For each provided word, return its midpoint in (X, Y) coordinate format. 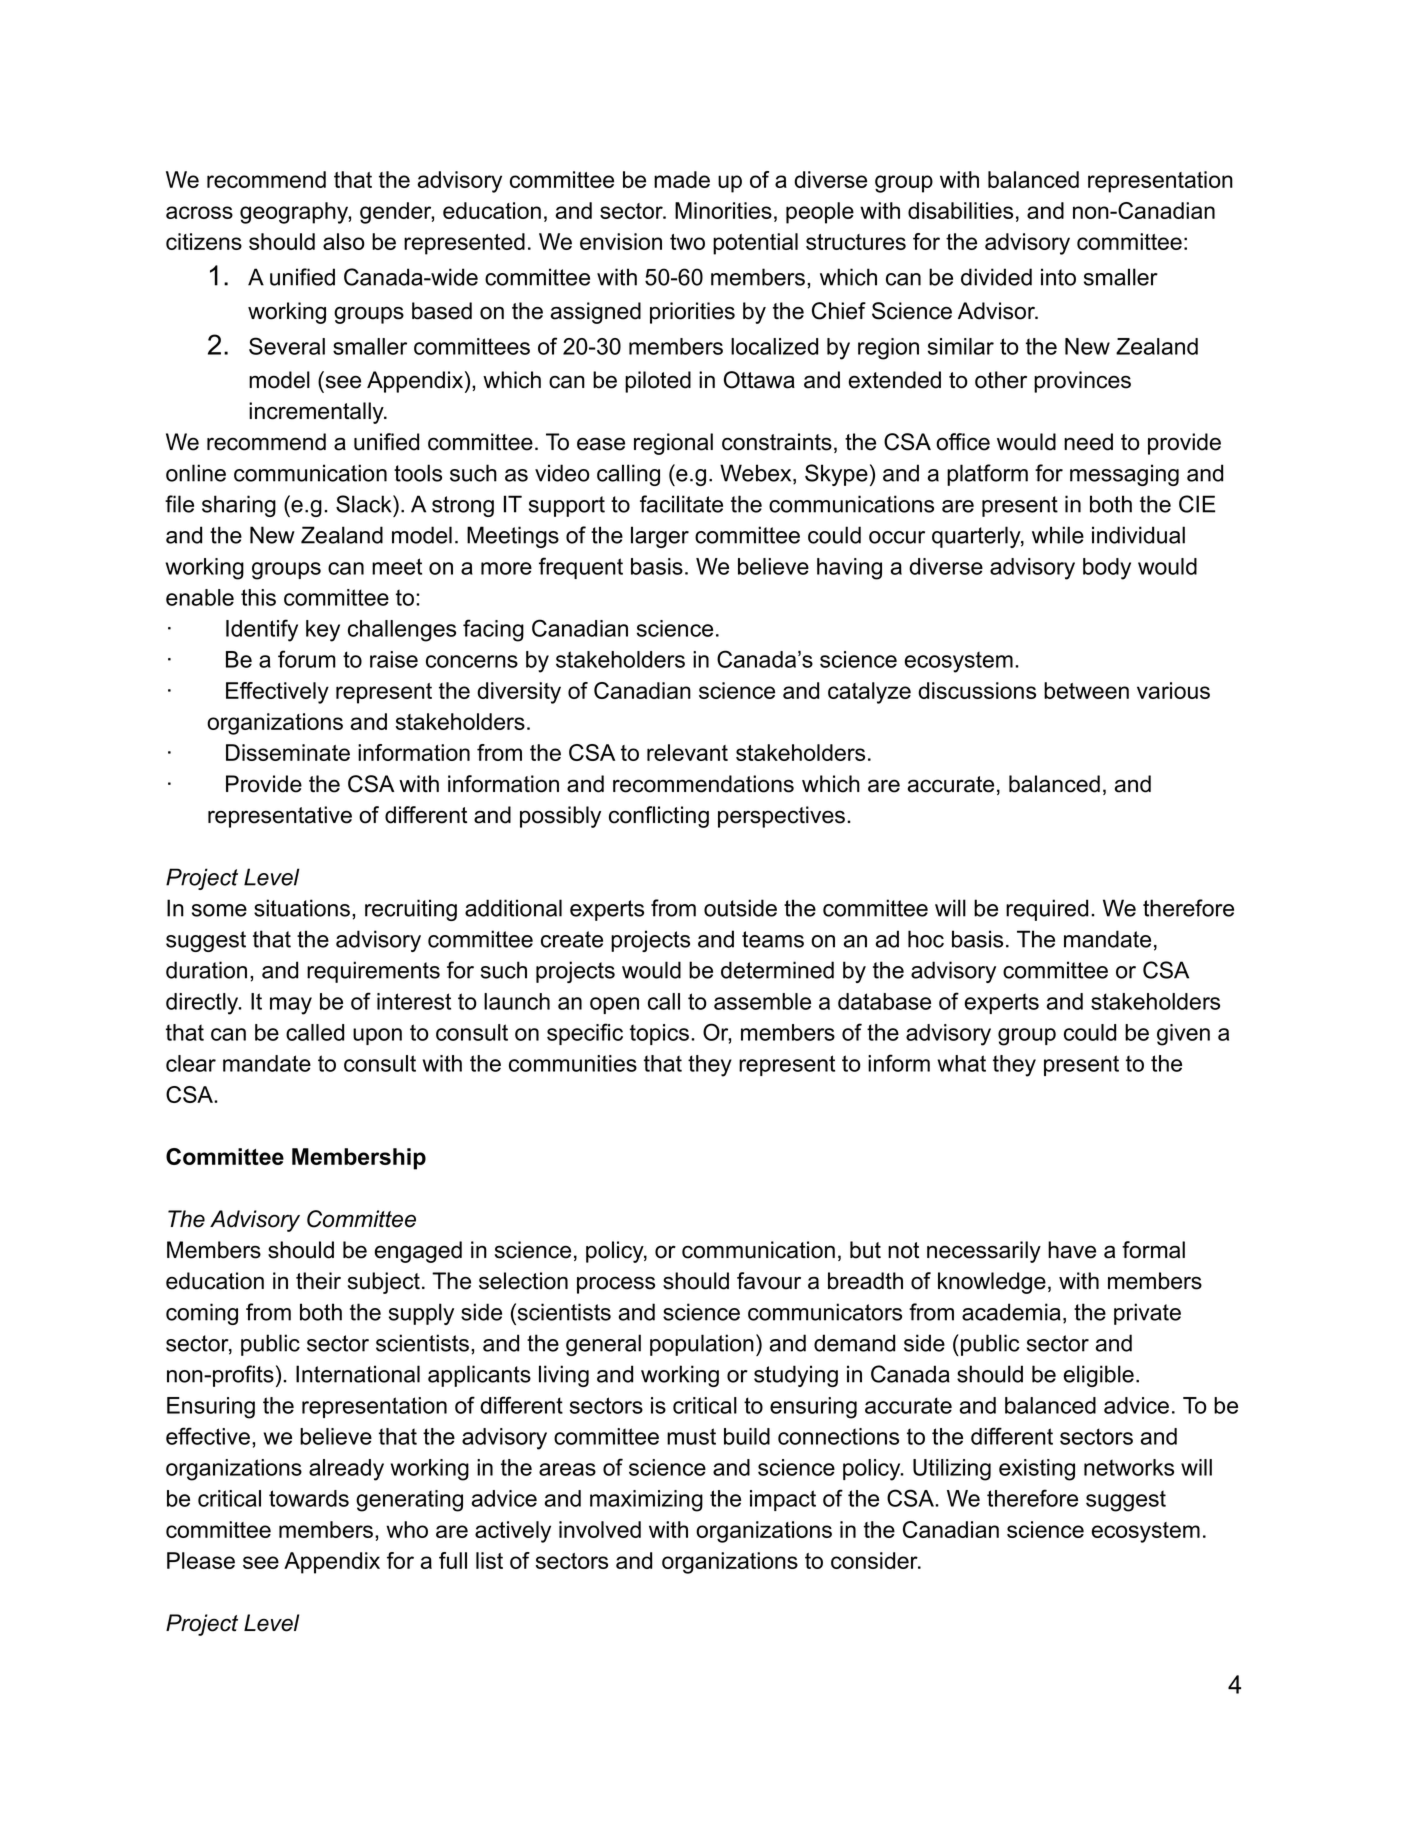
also (344, 241)
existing (1037, 1470)
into (1058, 277)
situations (303, 908)
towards (309, 1498)
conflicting (659, 817)
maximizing (646, 1501)
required (1047, 910)
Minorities (723, 210)
